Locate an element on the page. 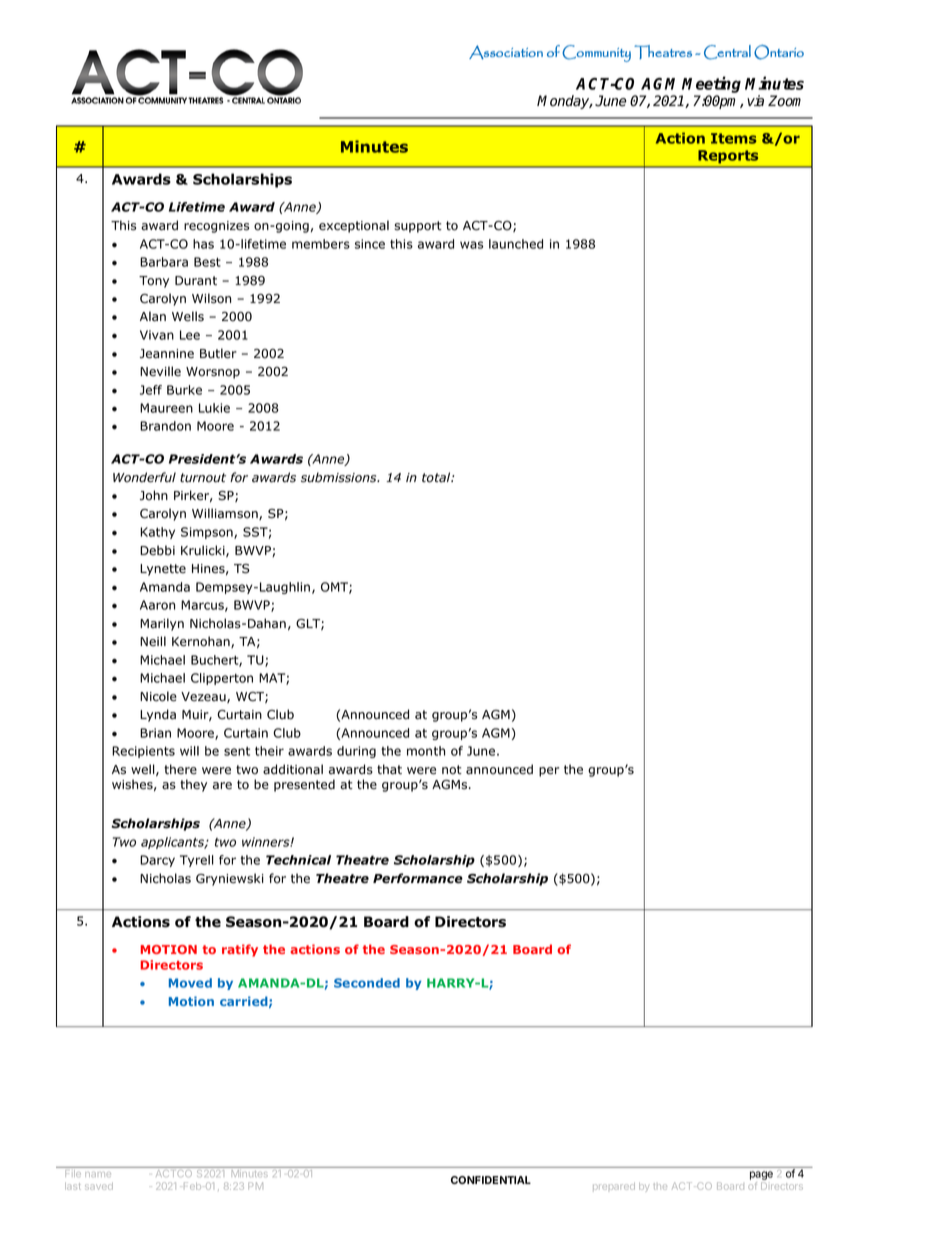 This image has height=1233, width=952. Marilyn is located at coordinates (162, 624).
